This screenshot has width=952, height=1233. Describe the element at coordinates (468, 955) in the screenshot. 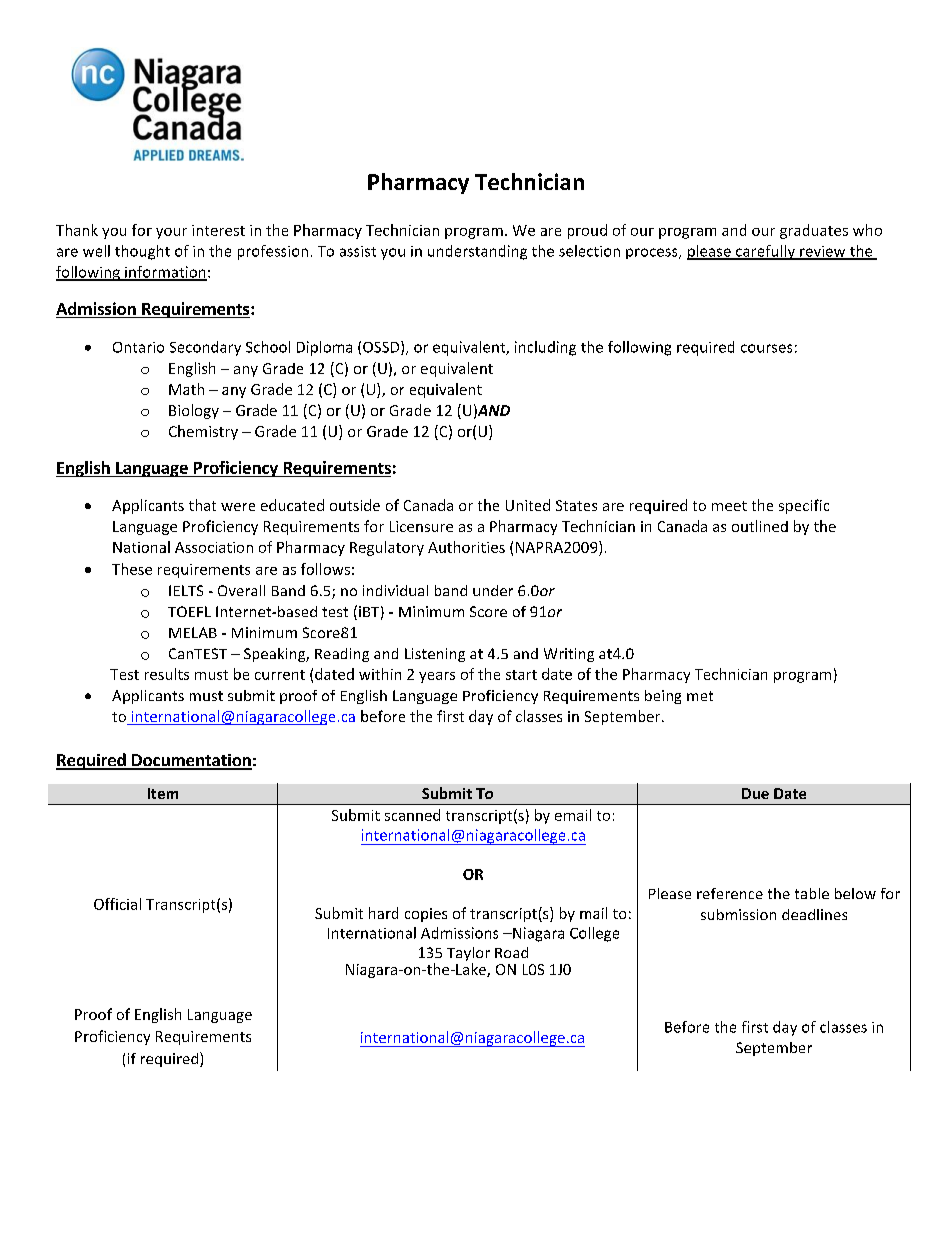

I see `Taylor` at that location.
